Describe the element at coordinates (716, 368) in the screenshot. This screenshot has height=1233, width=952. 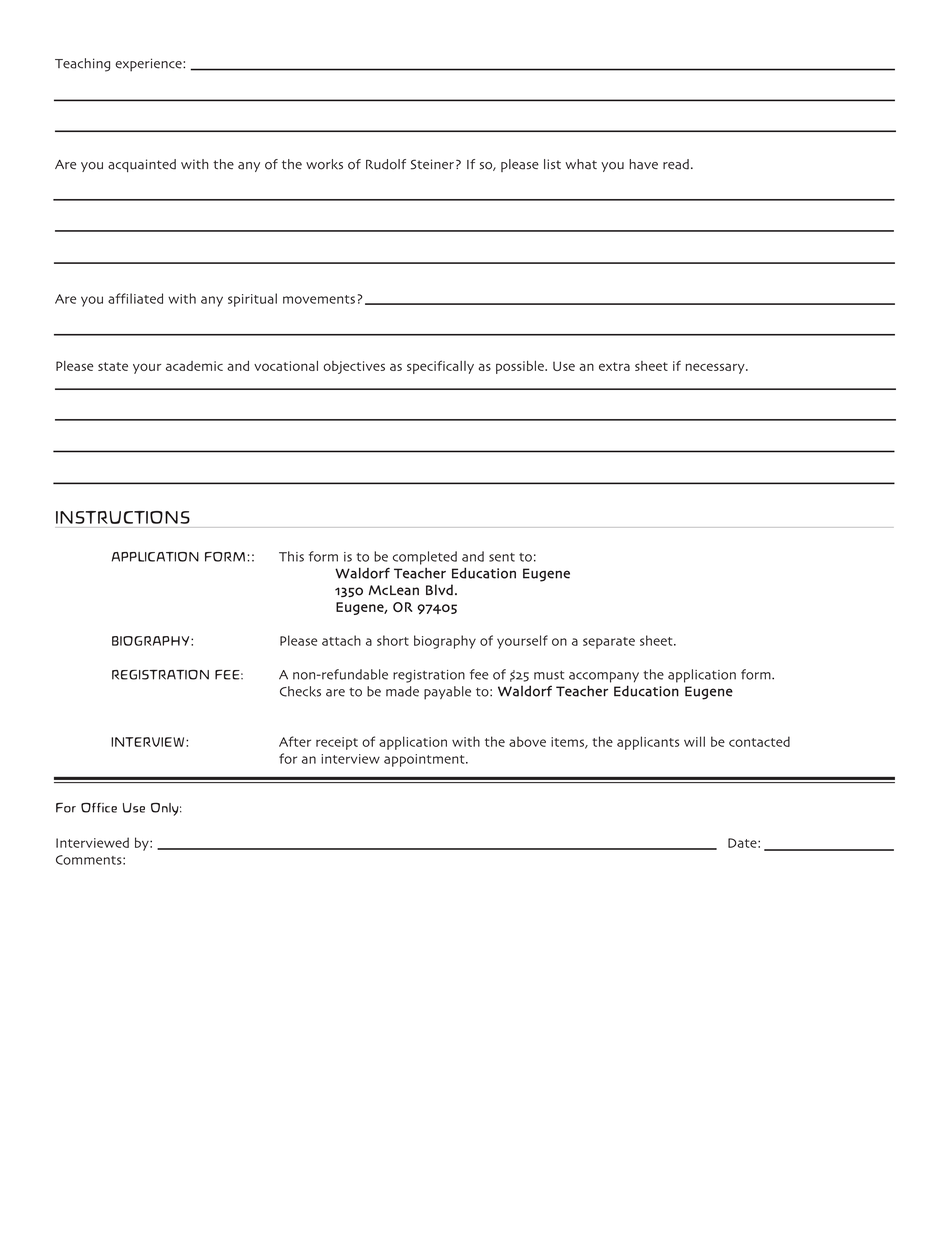
I see `necessary` at that location.
